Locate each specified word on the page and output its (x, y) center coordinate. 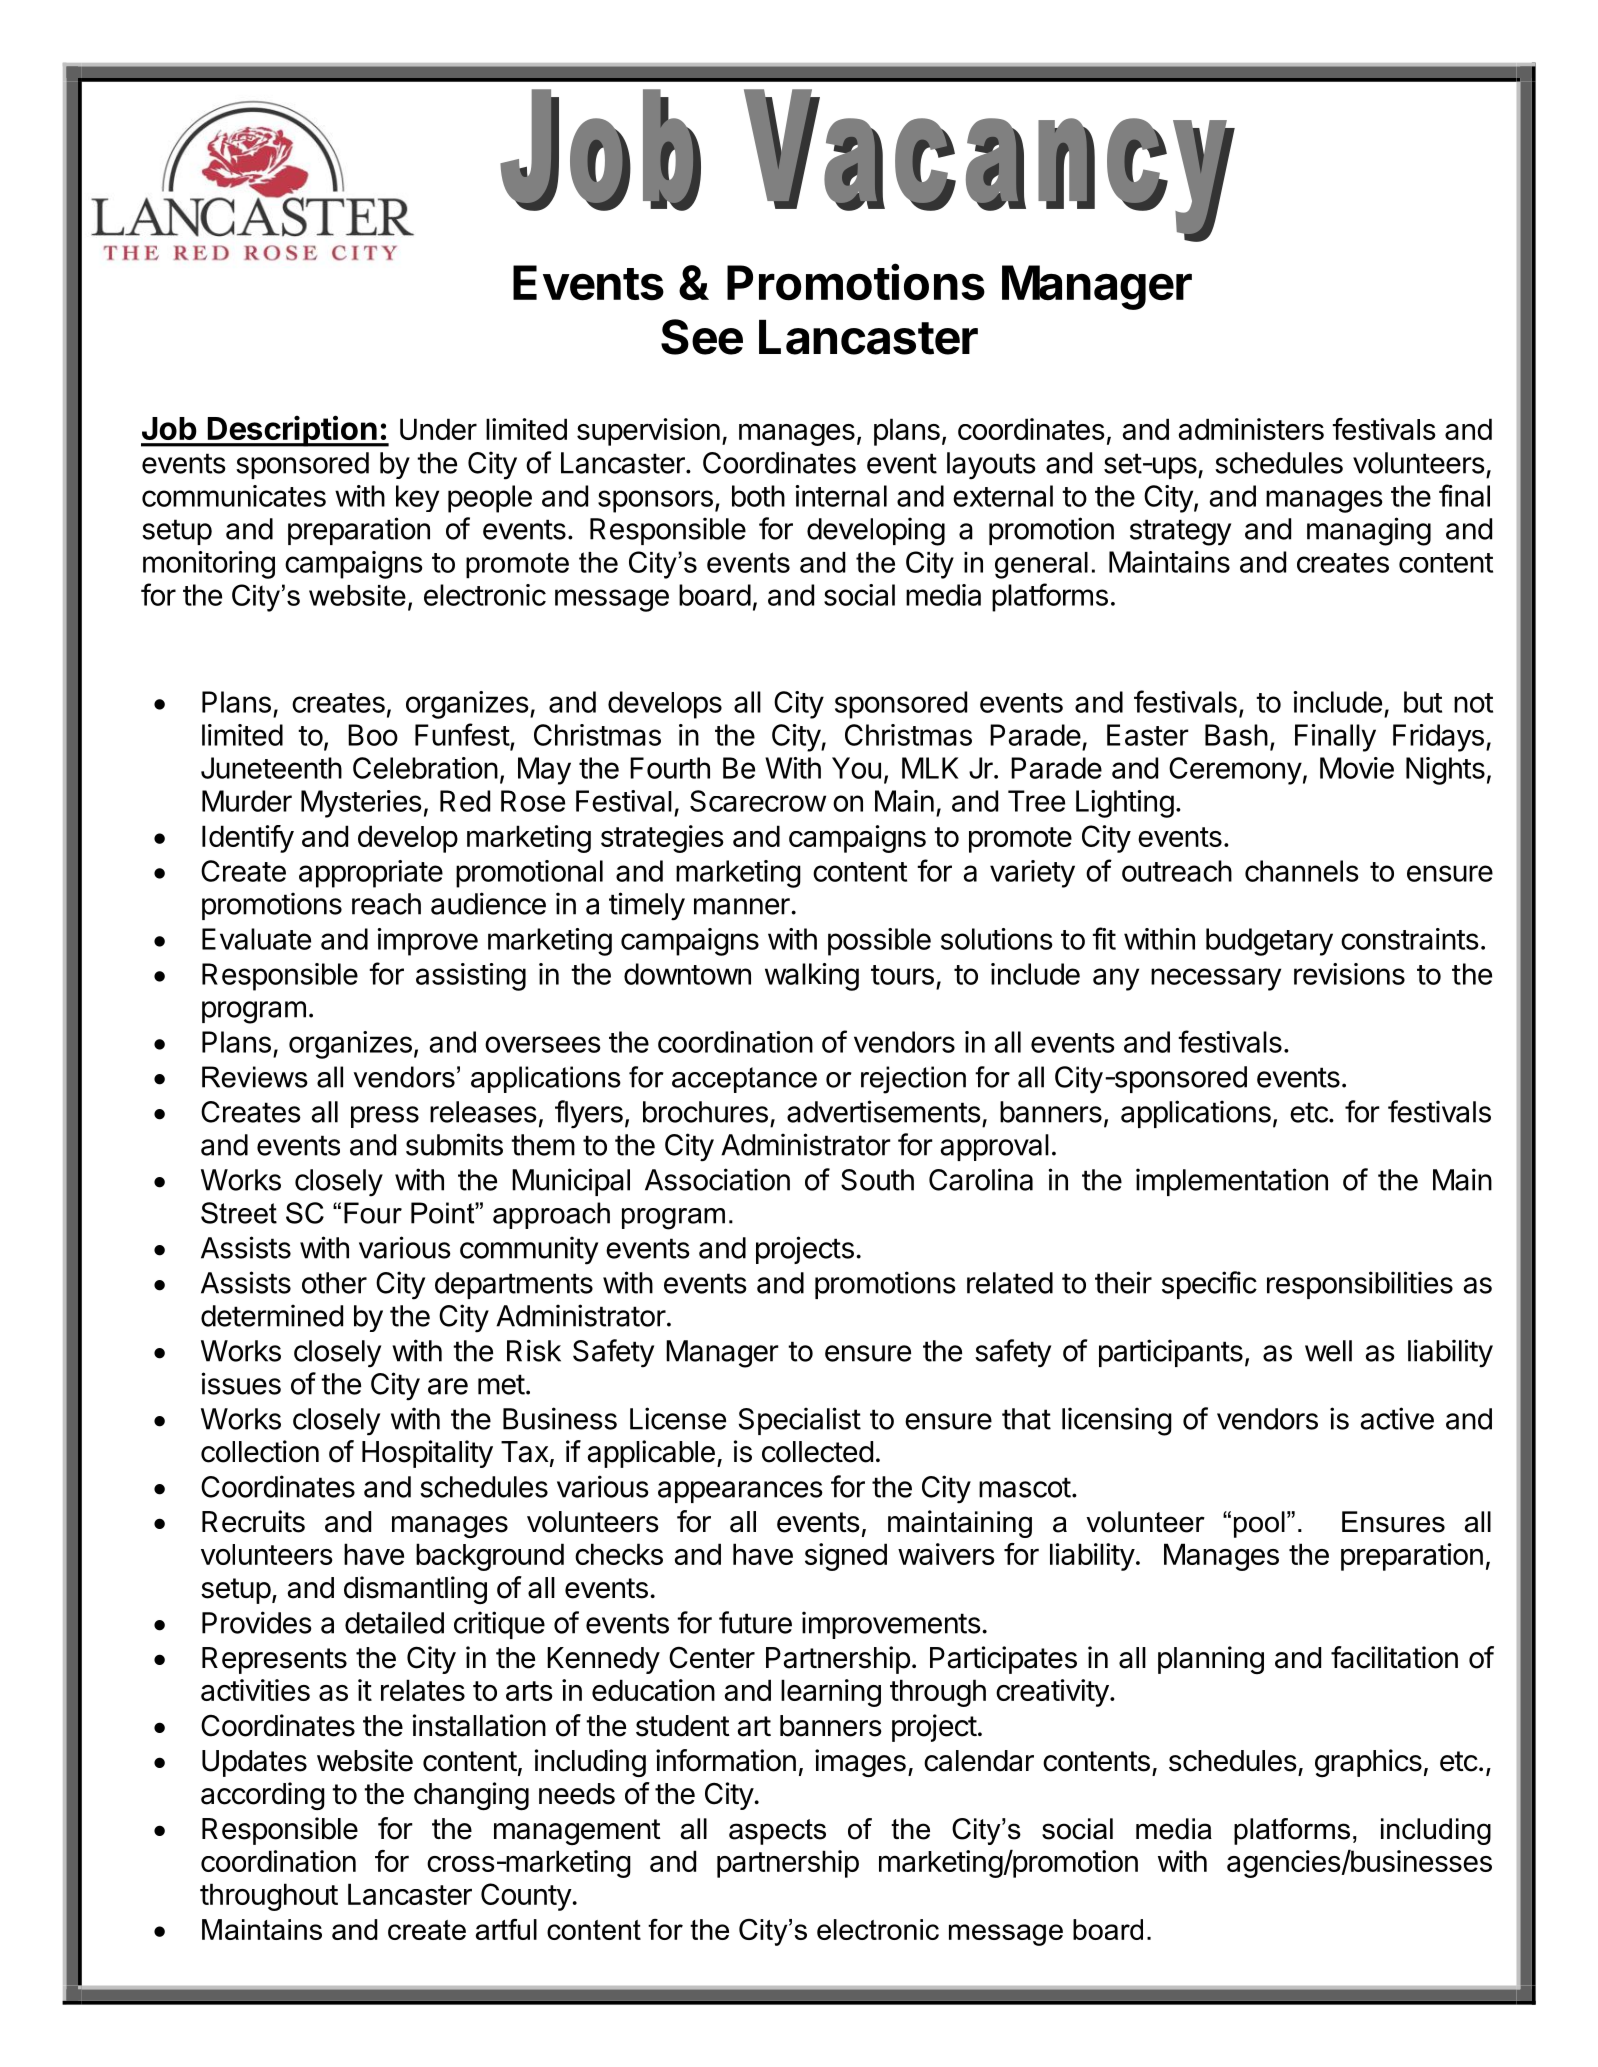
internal (841, 496)
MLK (930, 768)
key (417, 498)
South (877, 1180)
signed (846, 1557)
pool (1259, 1524)
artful (506, 1929)
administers (1251, 429)
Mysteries (361, 804)
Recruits (253, 1521)
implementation (1232, 1182)
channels (1301, 871)
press (385, 1117)
